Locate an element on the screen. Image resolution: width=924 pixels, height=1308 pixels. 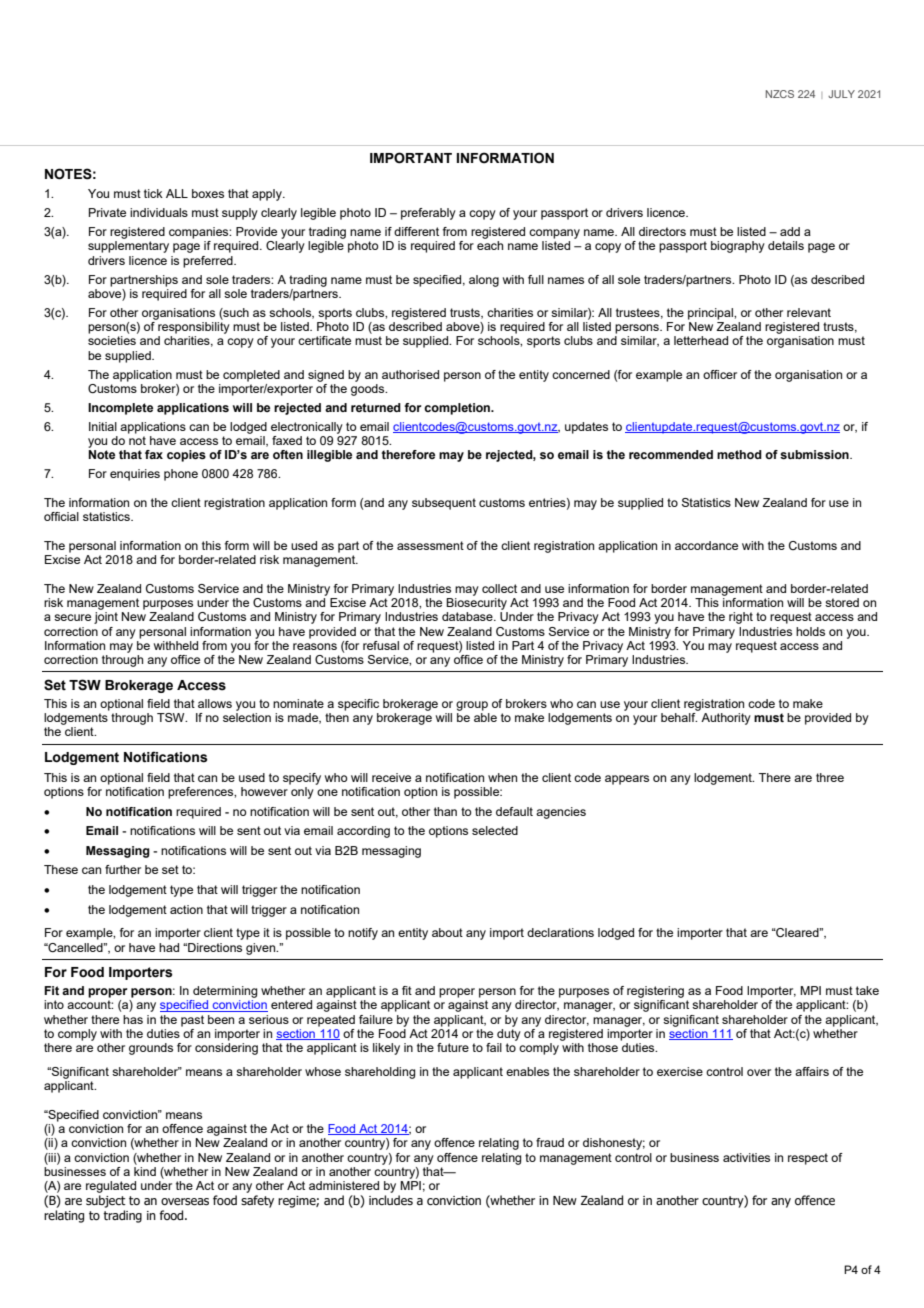
about is located at coordinates (447, 932).
